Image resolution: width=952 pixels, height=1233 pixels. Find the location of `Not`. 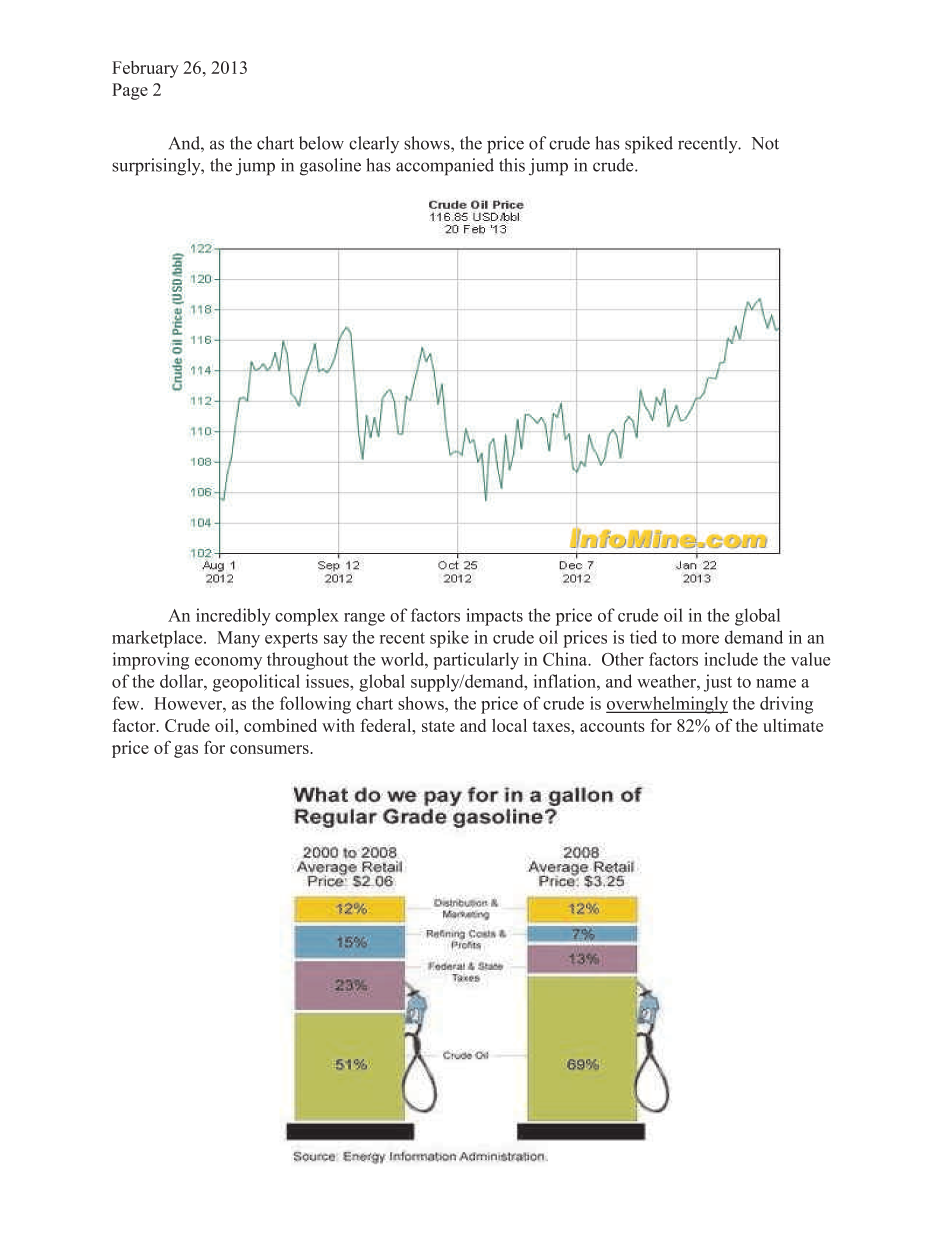

Not is located at coordinates (765, 143).
